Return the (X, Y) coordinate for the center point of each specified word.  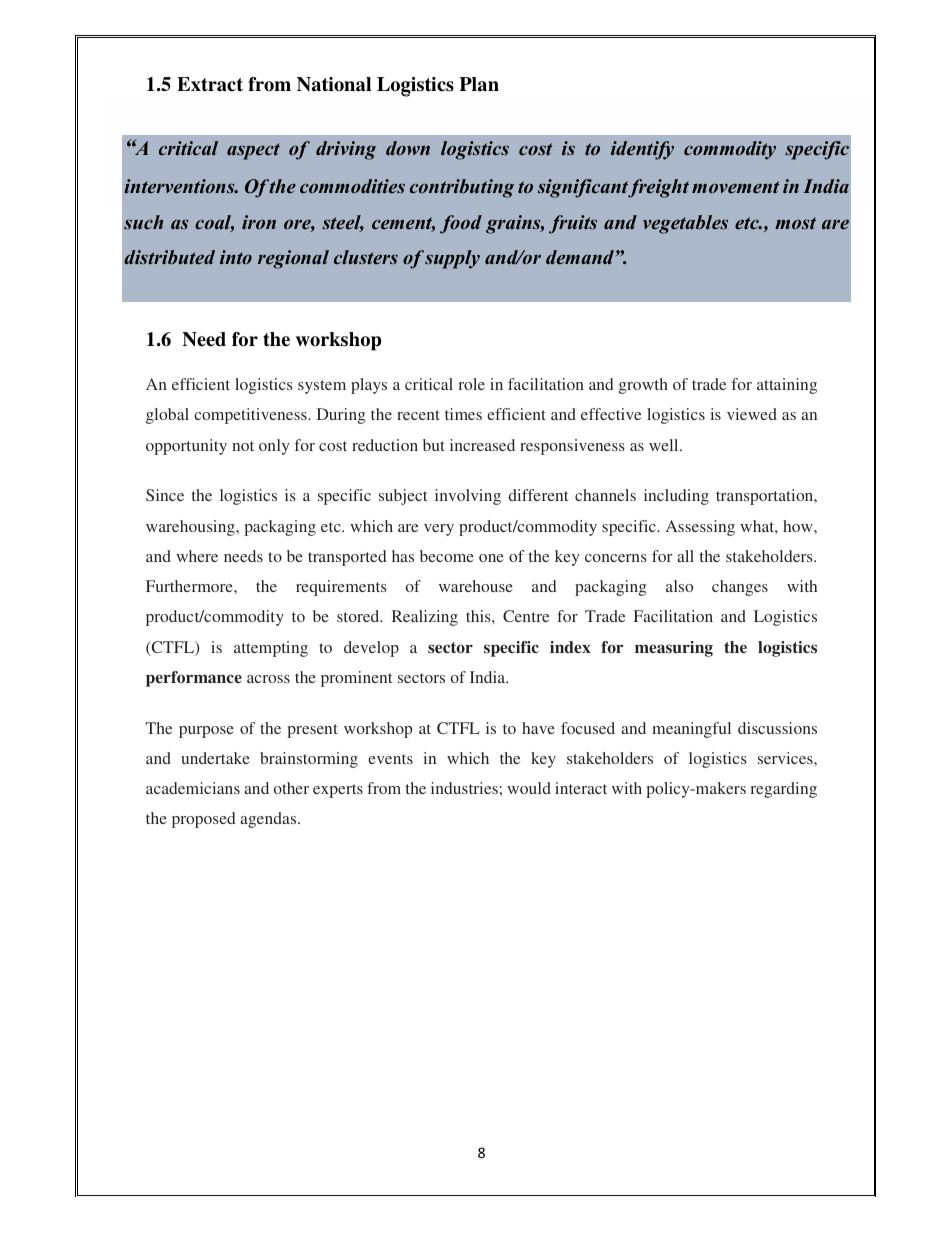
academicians (193, 788)
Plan (479, 84)
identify (642, 150)
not (243, 446)
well (665, 445)
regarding (783, 790)
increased (482, 445)
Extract (210, 84)
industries (464, 788)
